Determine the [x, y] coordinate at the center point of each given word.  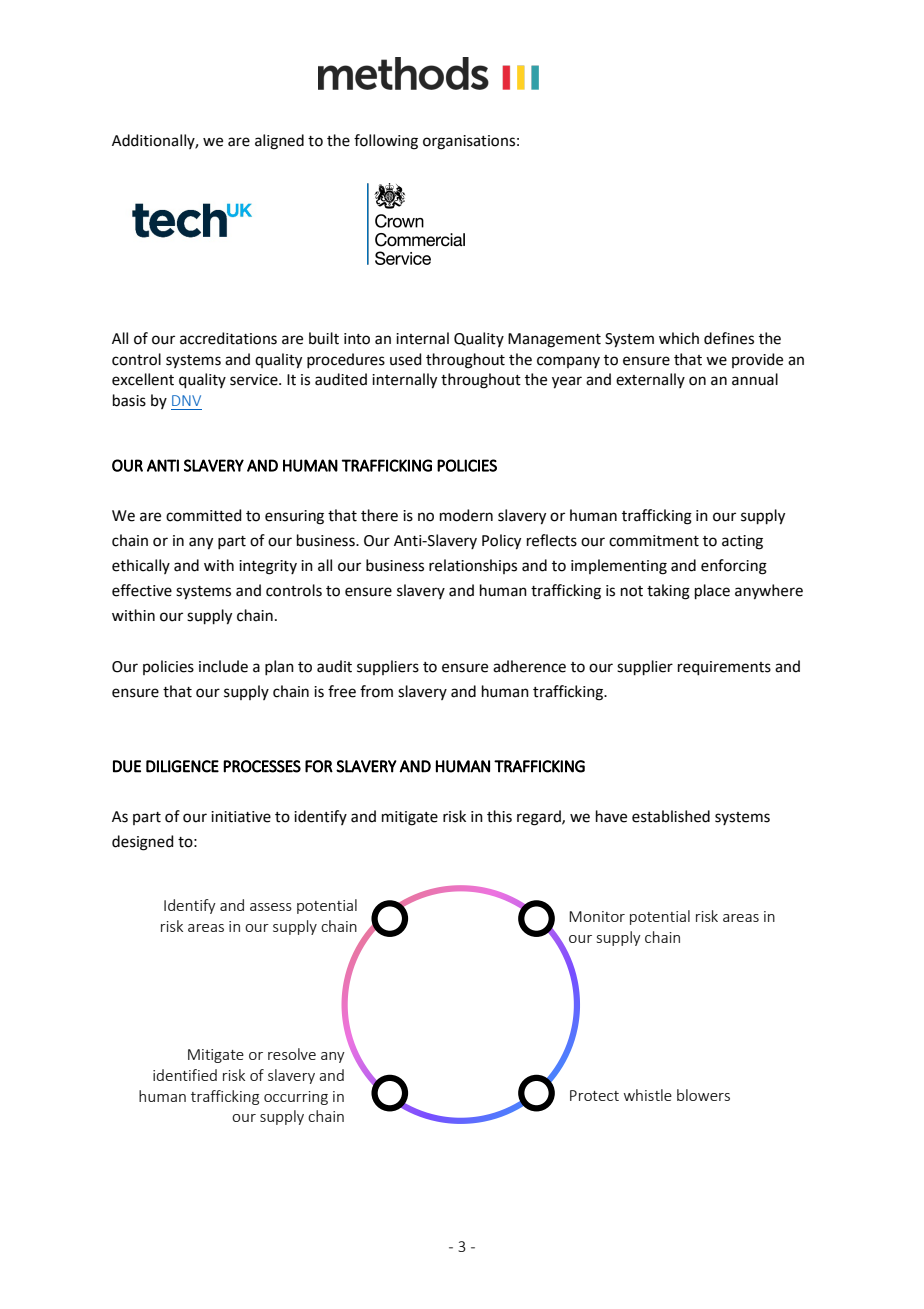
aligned [279, 142]
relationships [473, 566]
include [223, 666]
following [386, 142]
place [712, 591]
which [679, 338]
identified [185, 1075]
